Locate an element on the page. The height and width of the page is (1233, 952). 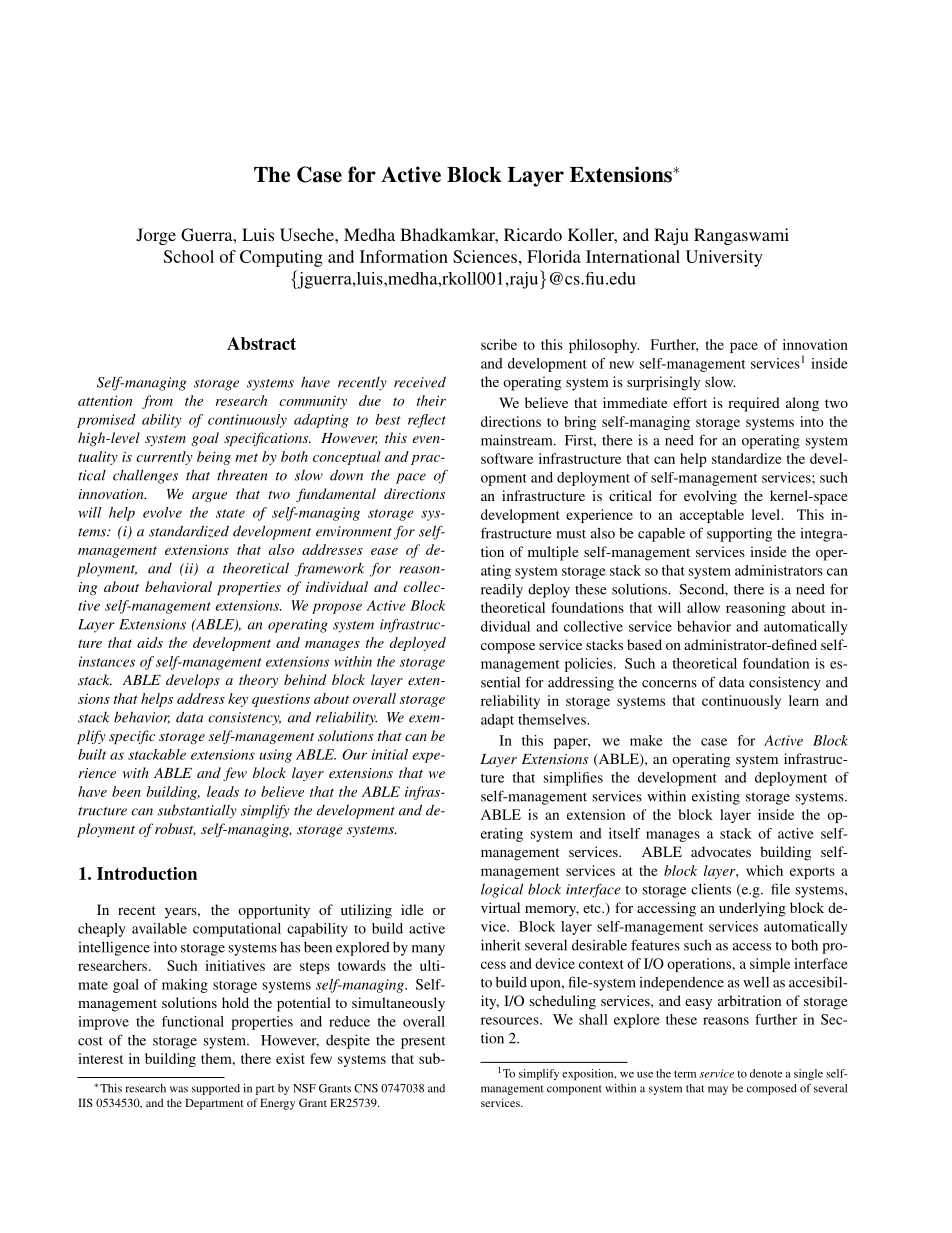
logical is located at coordinates (502, 890).
